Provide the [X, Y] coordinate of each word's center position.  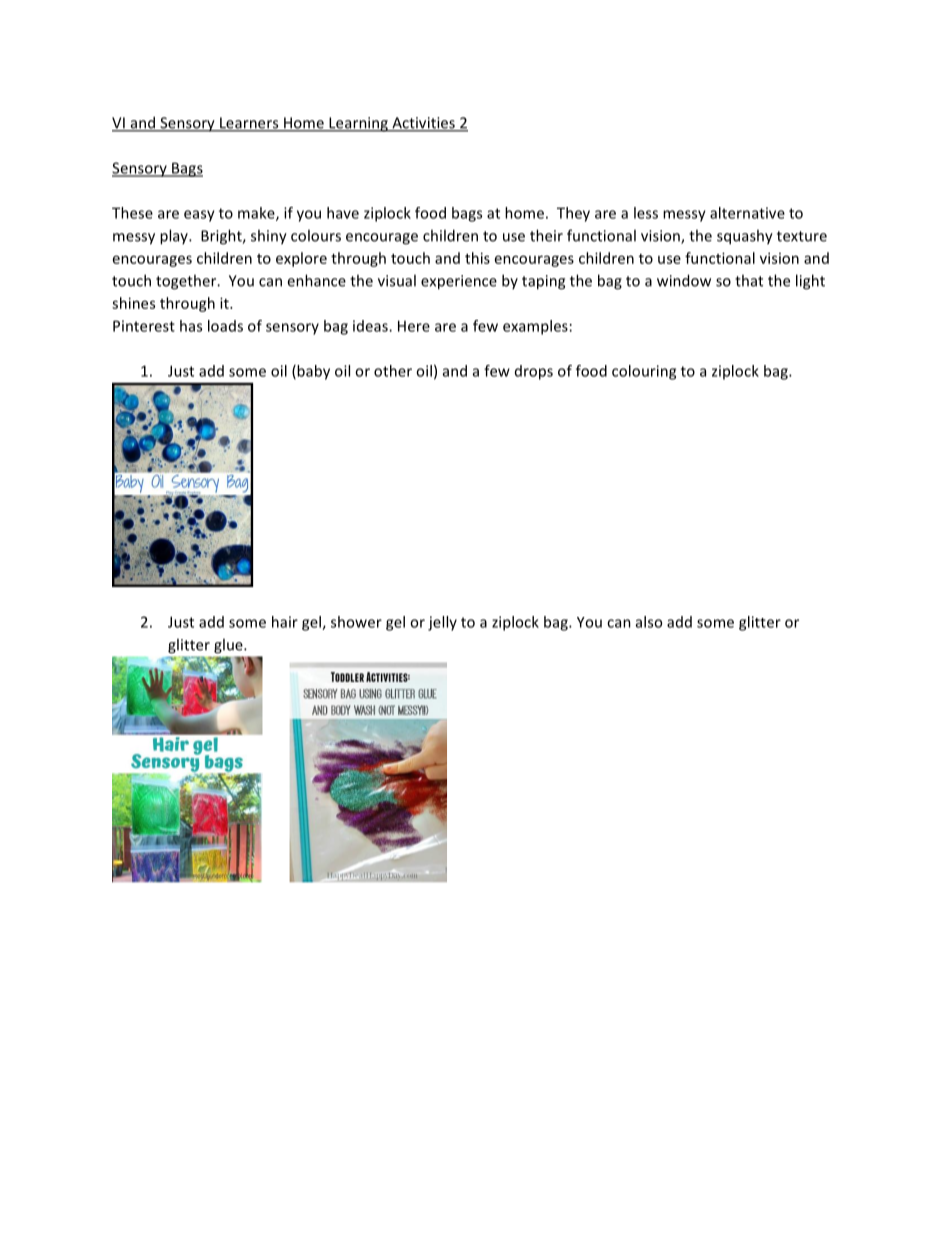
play [175, 237]
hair [285, 622]
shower [356, 622]
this [477, 258]
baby [312, 372]
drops [534, 372]
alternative [747, 213]
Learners [249, 124]
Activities [423, 124]
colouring [644, 372]
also [649, 622]
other [393, 371]
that [749, 280]
